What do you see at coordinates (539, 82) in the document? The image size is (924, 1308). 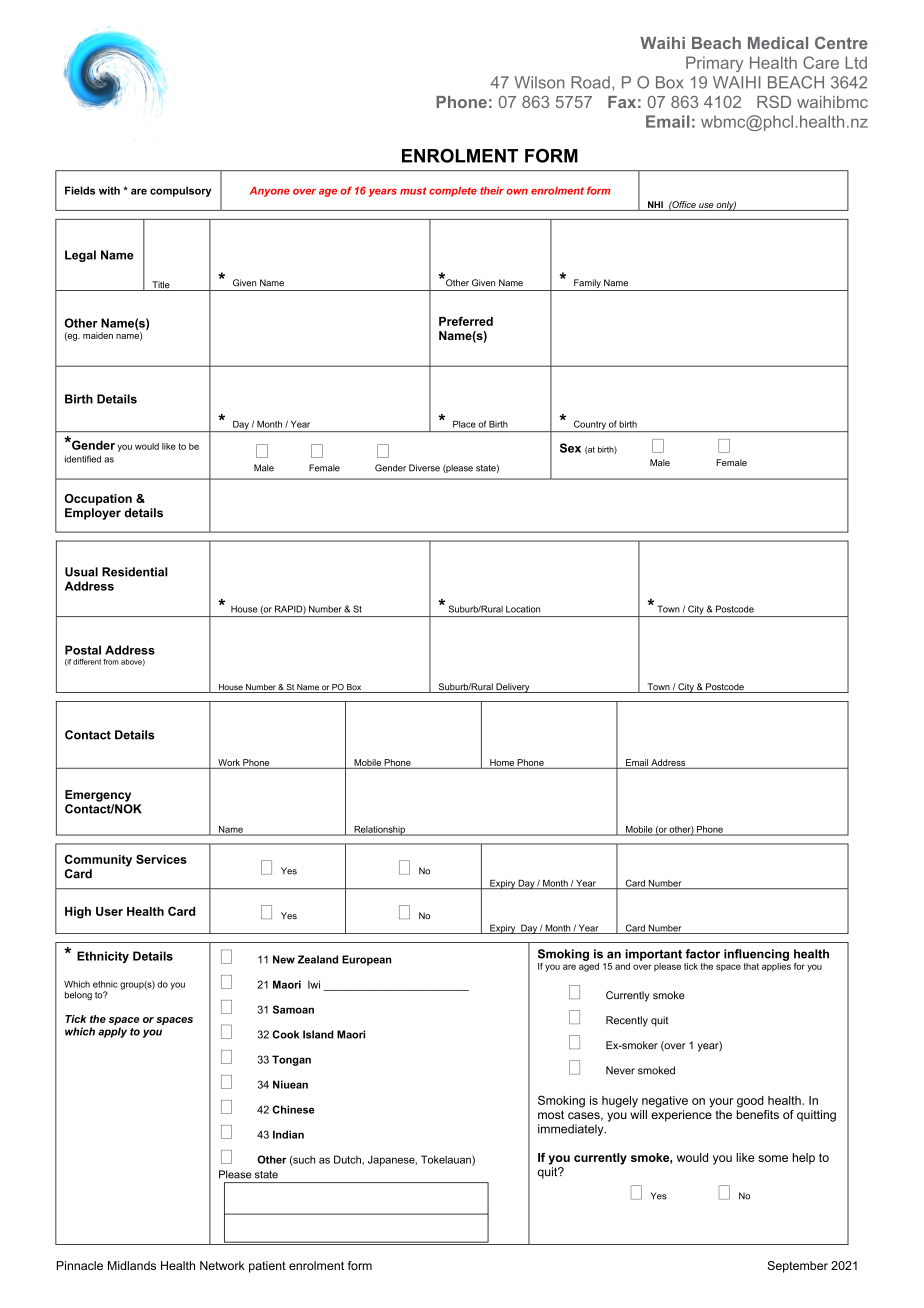 I see `Wilson` at bounding box center [539, 82].
